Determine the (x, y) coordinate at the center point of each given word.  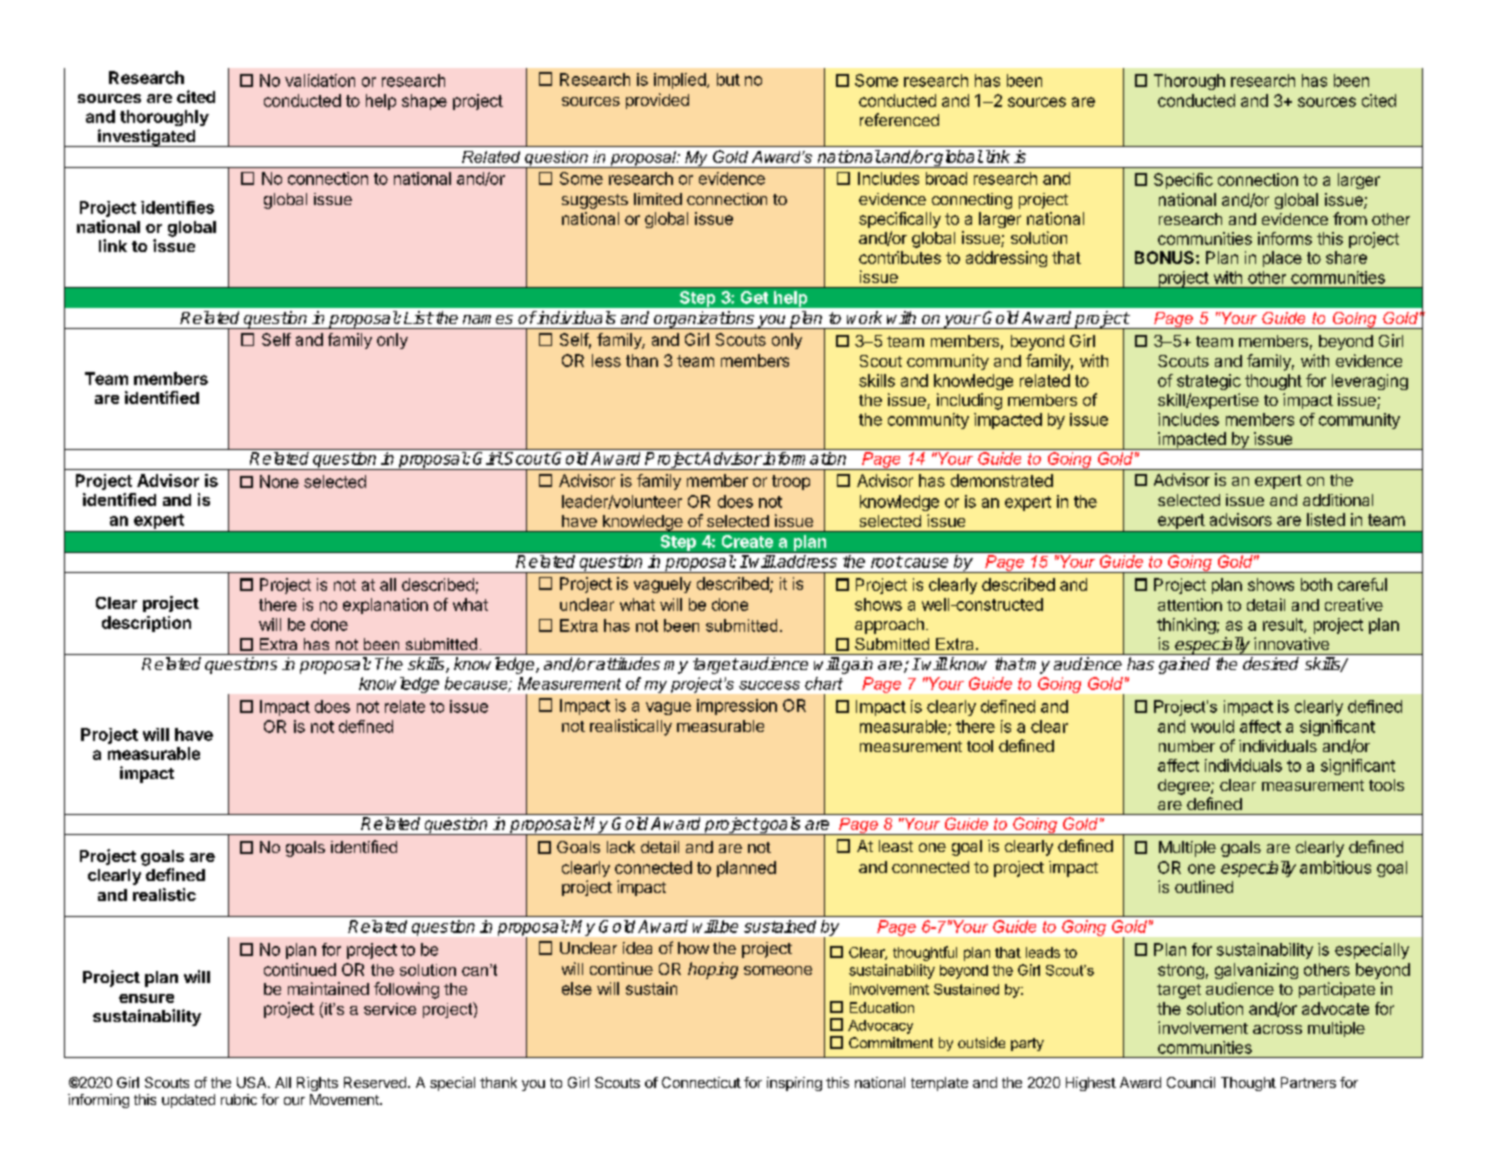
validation (320, 80)
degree (1185, 787)
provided (657, 101)
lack (621, 847)
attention (1190, 604)
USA (253, 1082)
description (146, 624)
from (1350, 218)
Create (747, 541)
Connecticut (701, 1082)
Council (1191, 1082)
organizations (704, 320)
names (488, 319)
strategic (1209, 382)
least (896, 846)
